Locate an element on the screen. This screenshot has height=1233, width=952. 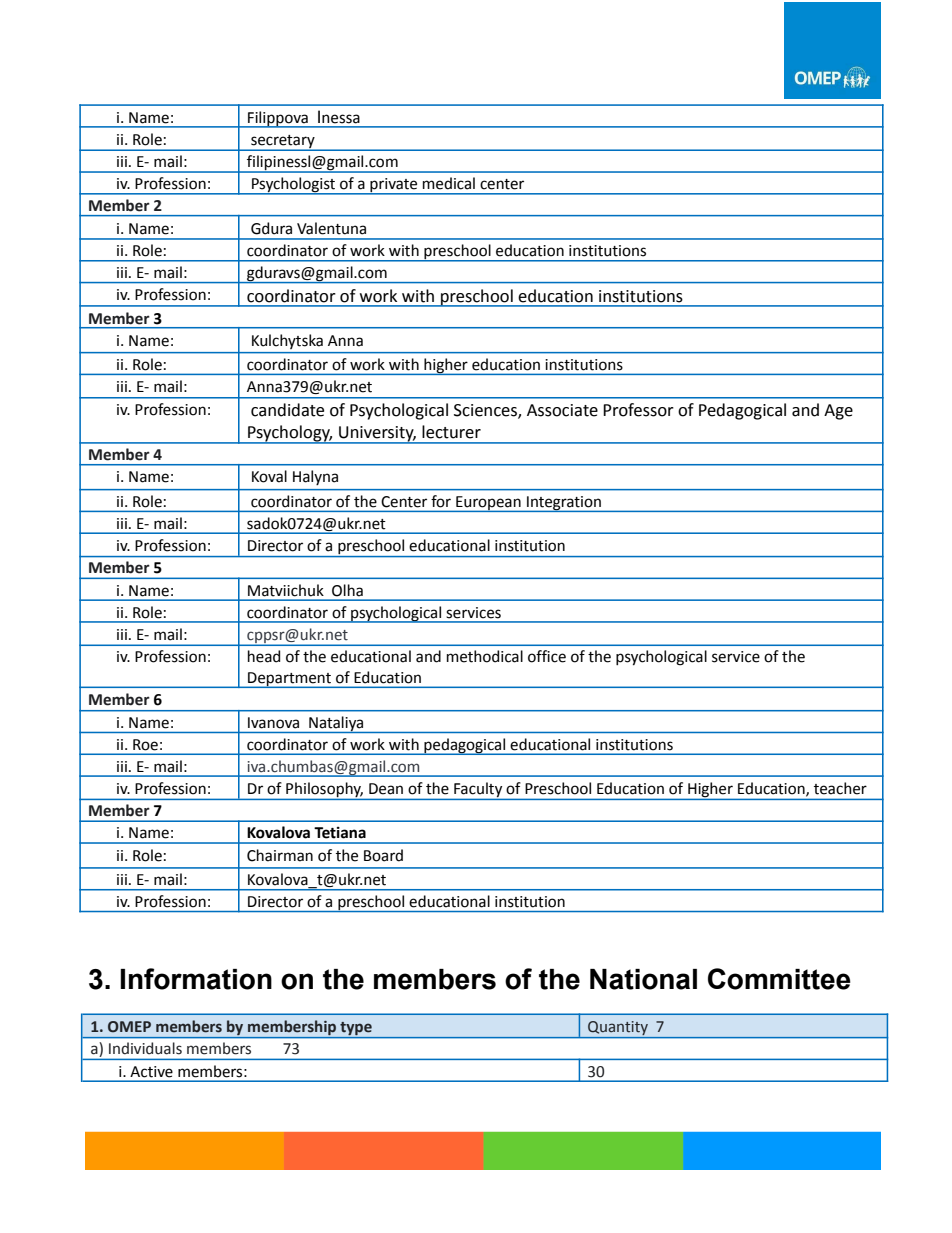
private is located at coordinates (394, 186).
